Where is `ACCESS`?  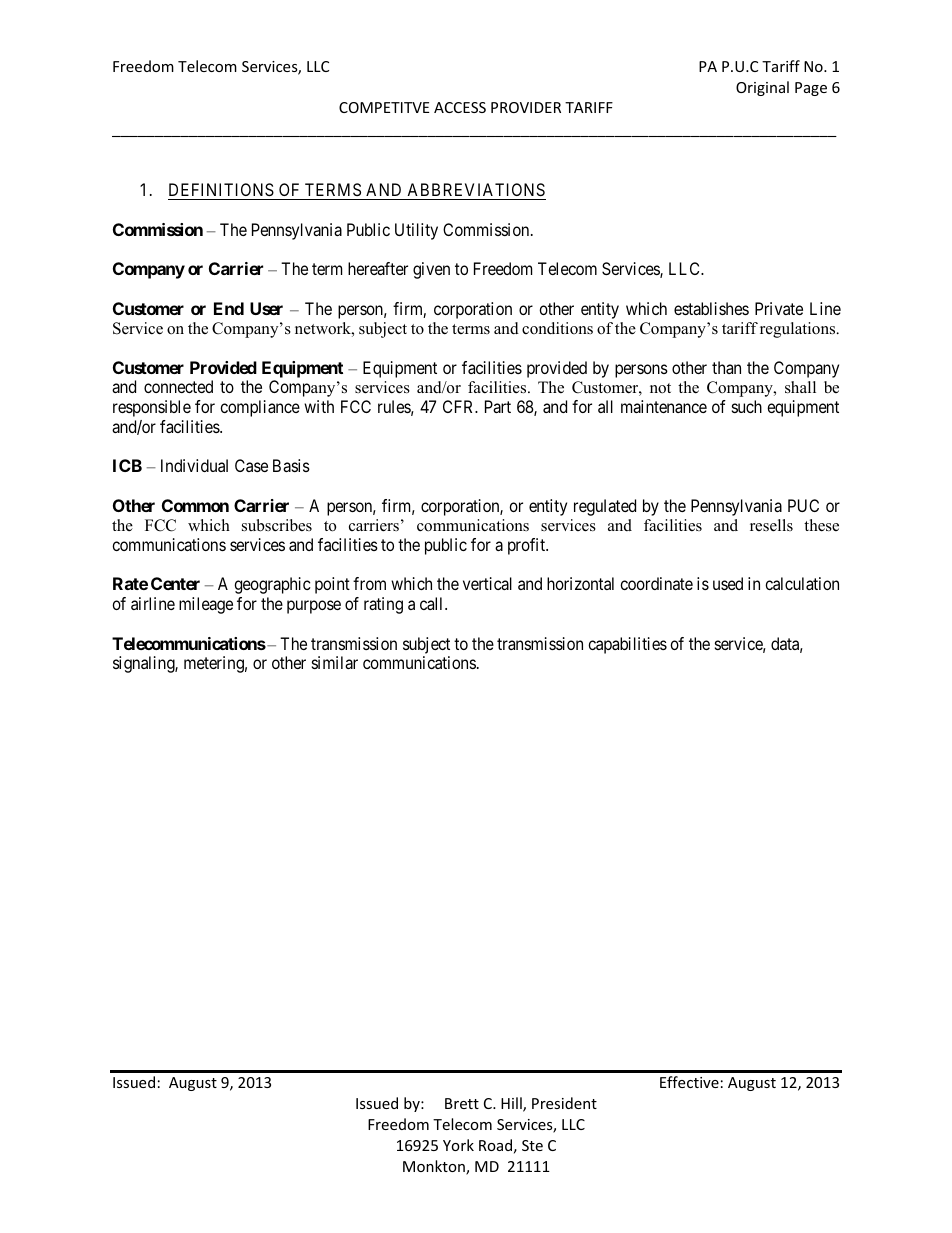
ACCESS is located at coordinates (460, 107).
